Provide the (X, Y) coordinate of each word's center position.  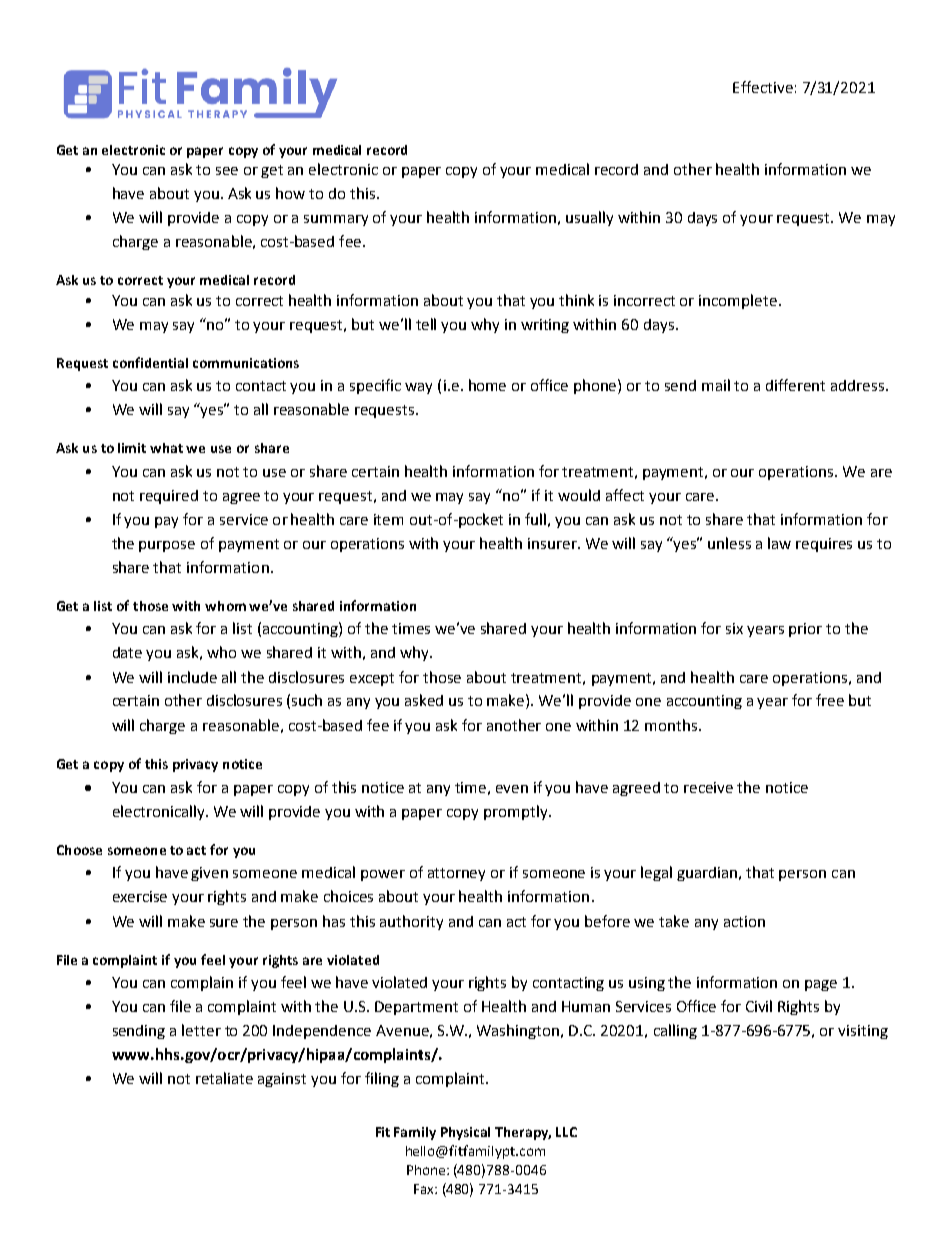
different (795, 385)
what (166, 448)
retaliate (224, 1078)
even (512, 789)
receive (708, 787)
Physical (465, 1133)
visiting (863, 1032)
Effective (763, 87)
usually (589, 218)
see (227, 171)
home (487, 385)
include (192, 677)
